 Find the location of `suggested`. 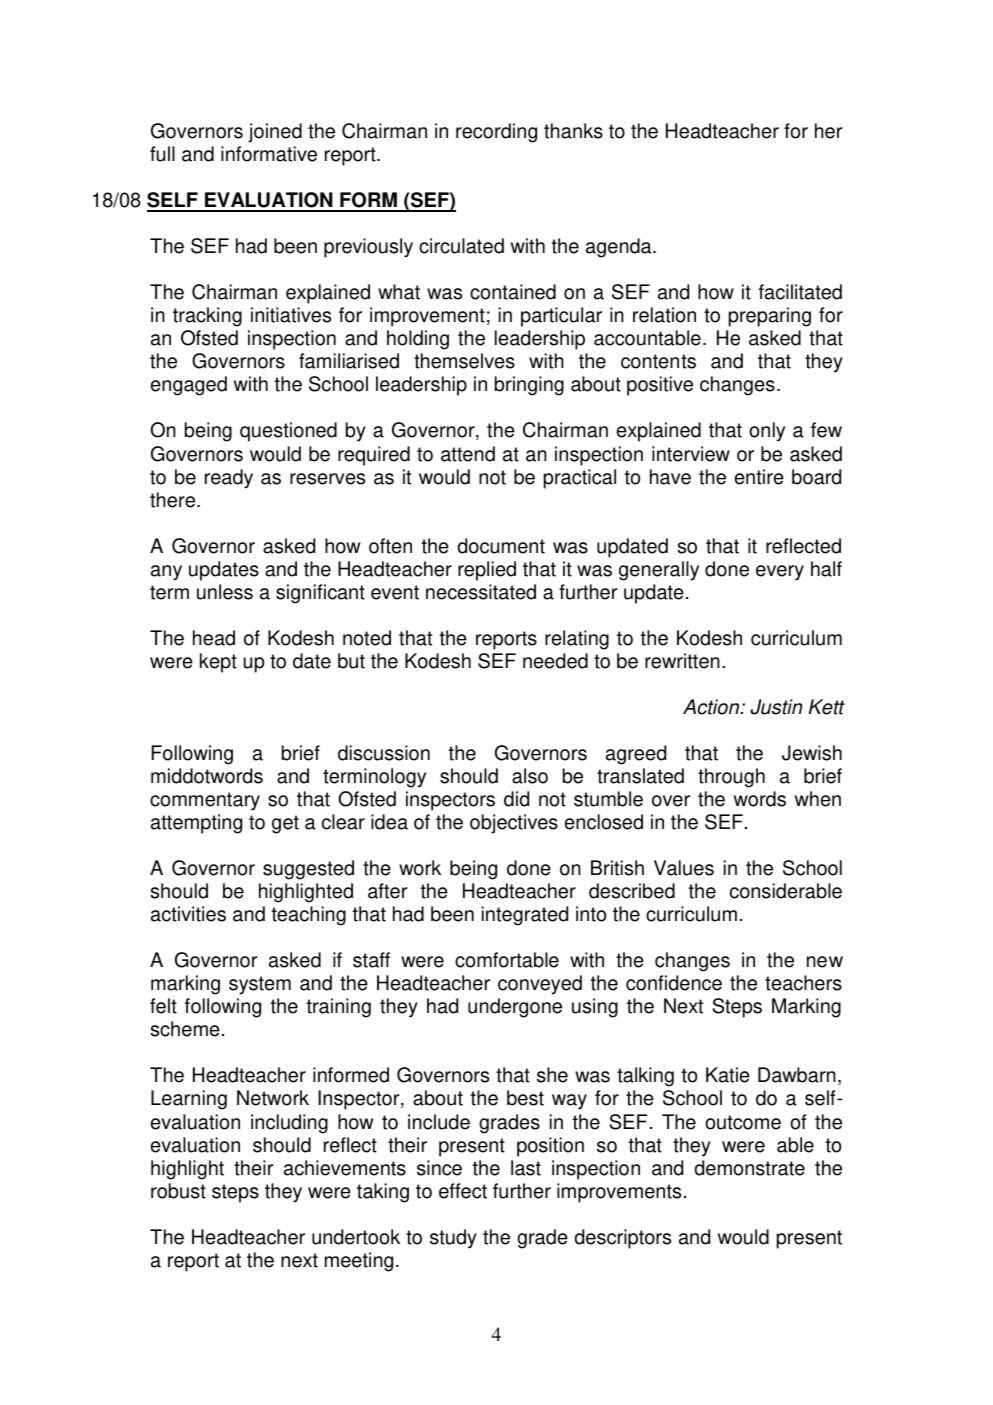

suggested is located at coordinates (308, 870).
